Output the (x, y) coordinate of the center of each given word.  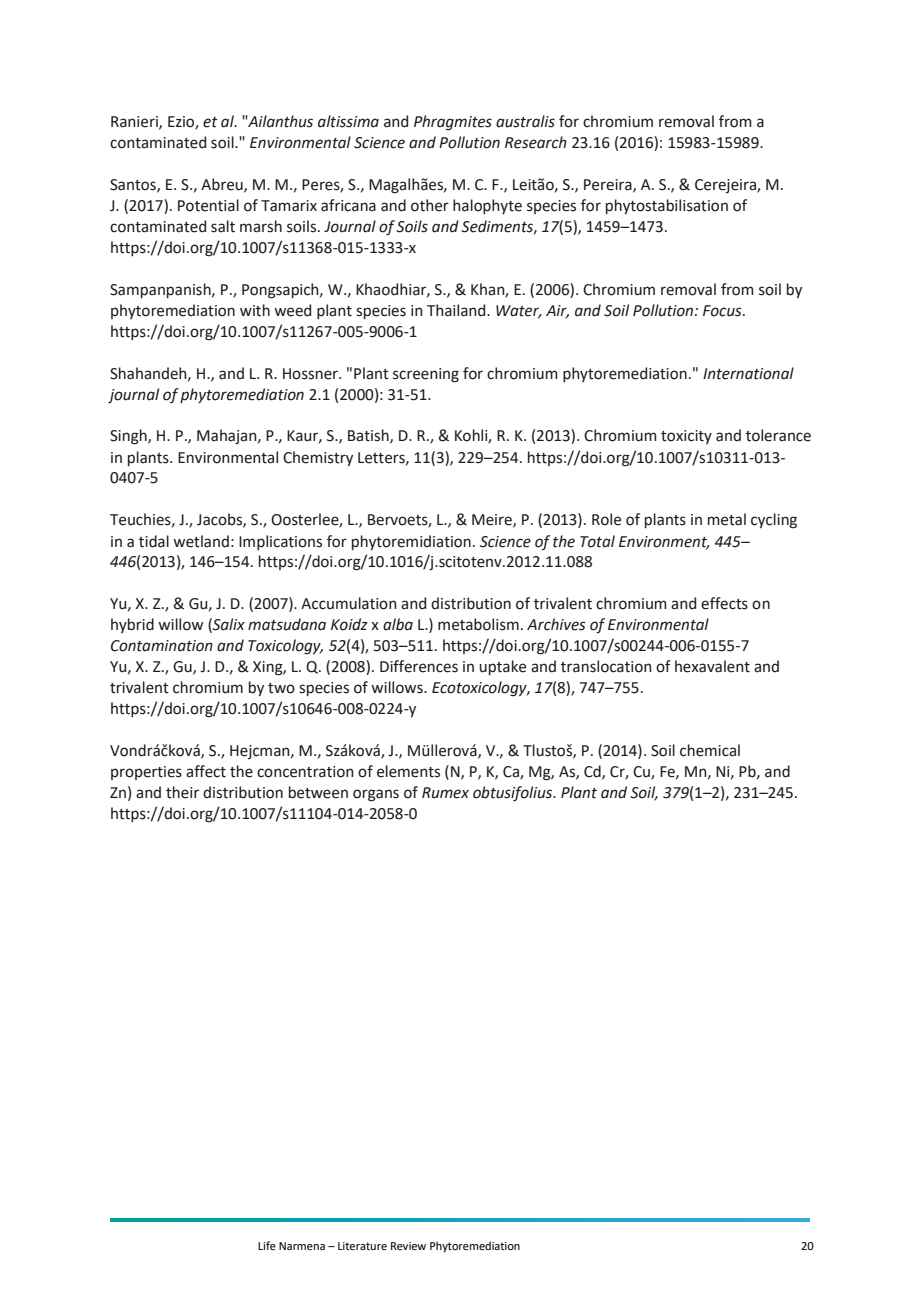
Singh (129, 437)
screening (426, 375)
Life (267, 1245)
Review (408, 1246)
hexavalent (712, 666)
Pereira (609, 185)
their (182, 792)
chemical (710, 750)
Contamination (162, 646)
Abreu (223, 185)
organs (376, 795)
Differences (419, 666)
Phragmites (453, 123)
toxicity (686, 437)
